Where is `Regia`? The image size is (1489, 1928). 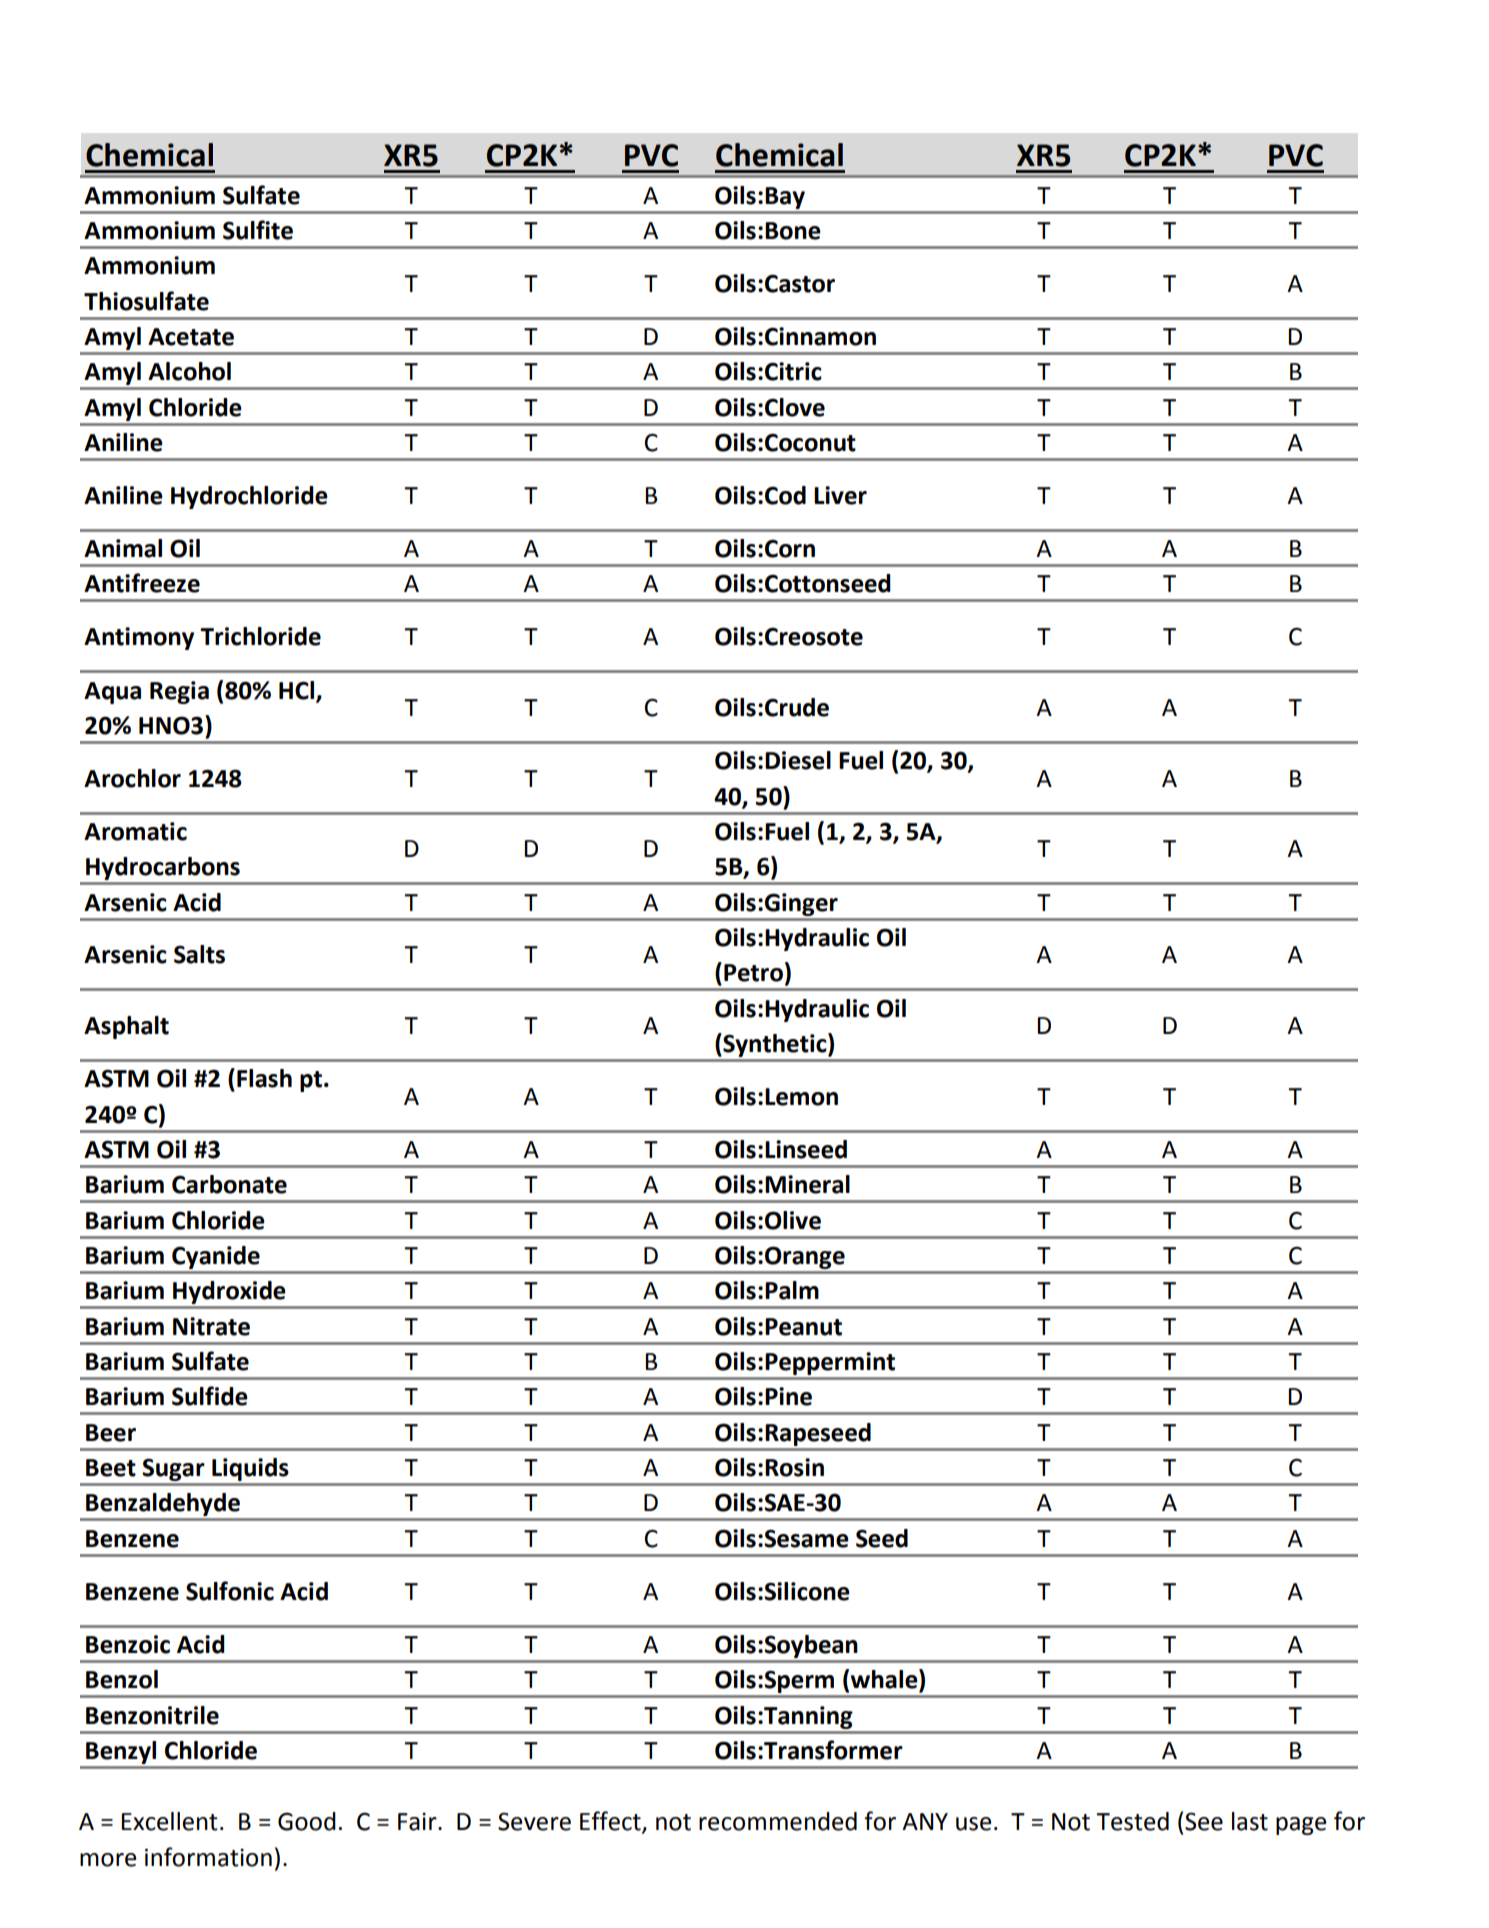
Regia is located at coordinates (179, 692).
